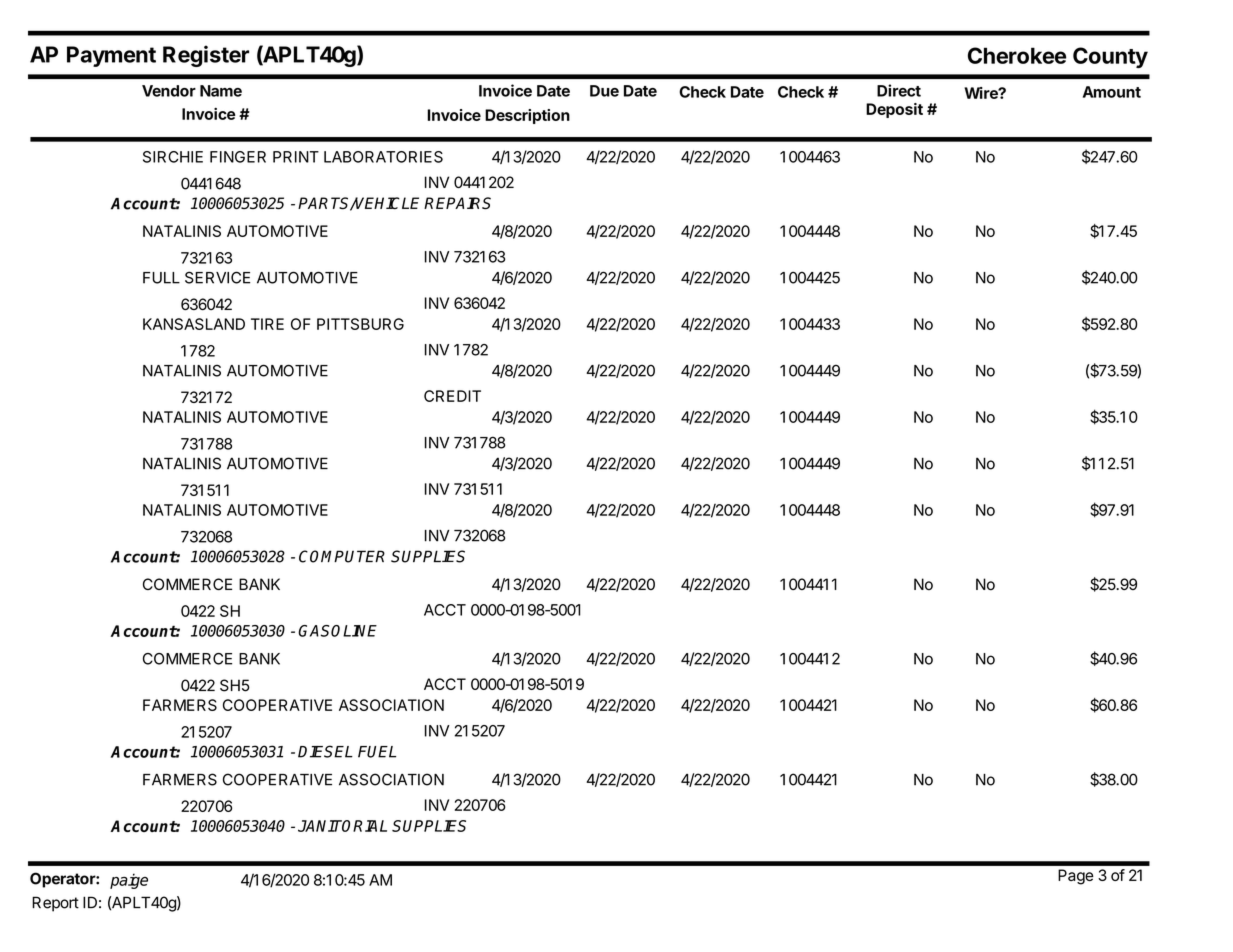 The width and height of the image is (1233, 952). Describe the element at coordinates (604, 91) in the image. I see `Due` at that location.
